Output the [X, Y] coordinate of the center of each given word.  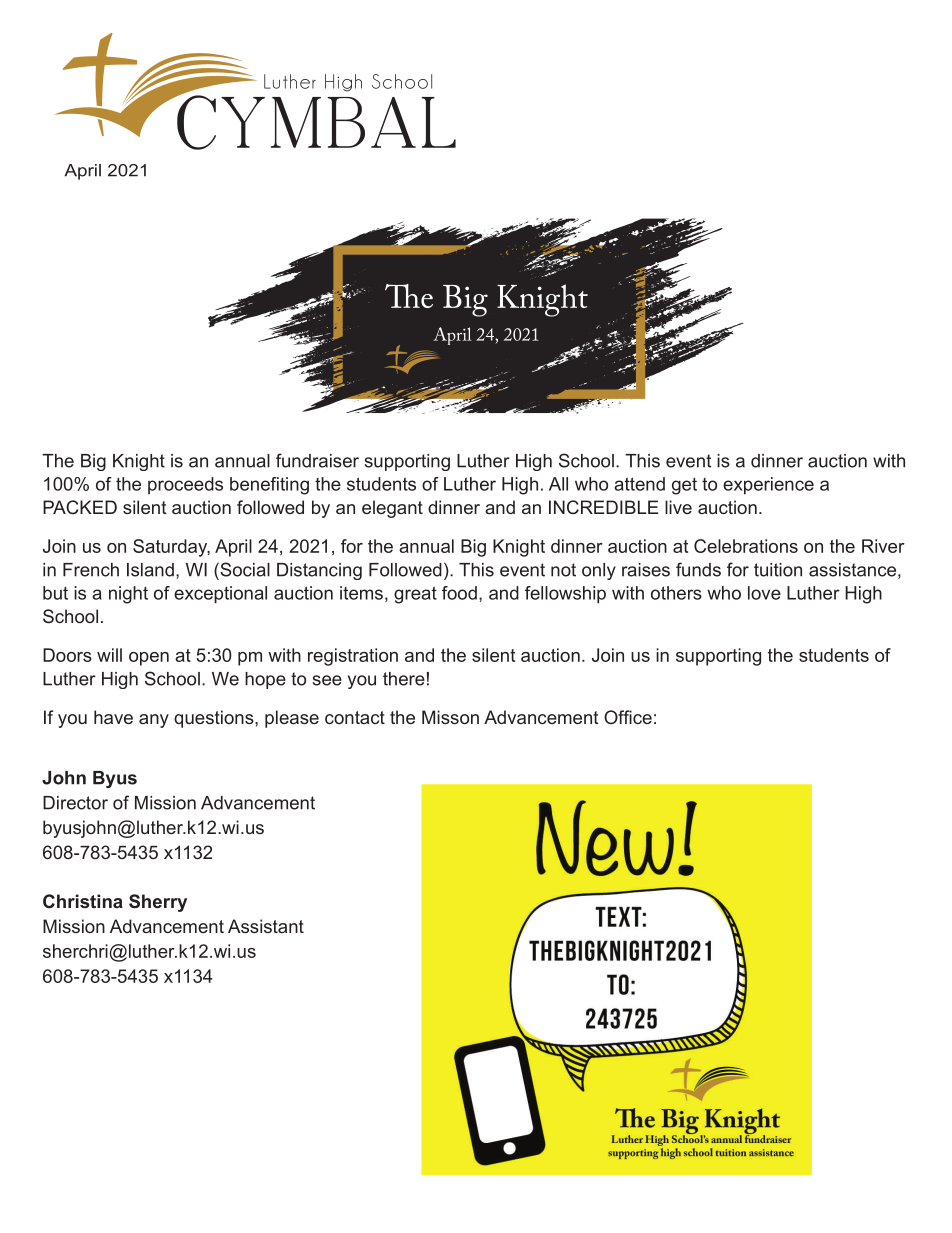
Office [628, 717]
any [154, 721]
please [292, 719]
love [764, 593]
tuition [778, 570]
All [558, 484]
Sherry [158, 903]
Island [150, 570]
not [563, 570]
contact [355, 717]
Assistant [266, 926]
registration [353, 657]
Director [75, 803]
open [149, 659]
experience [768, 486]
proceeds [185, 485]
